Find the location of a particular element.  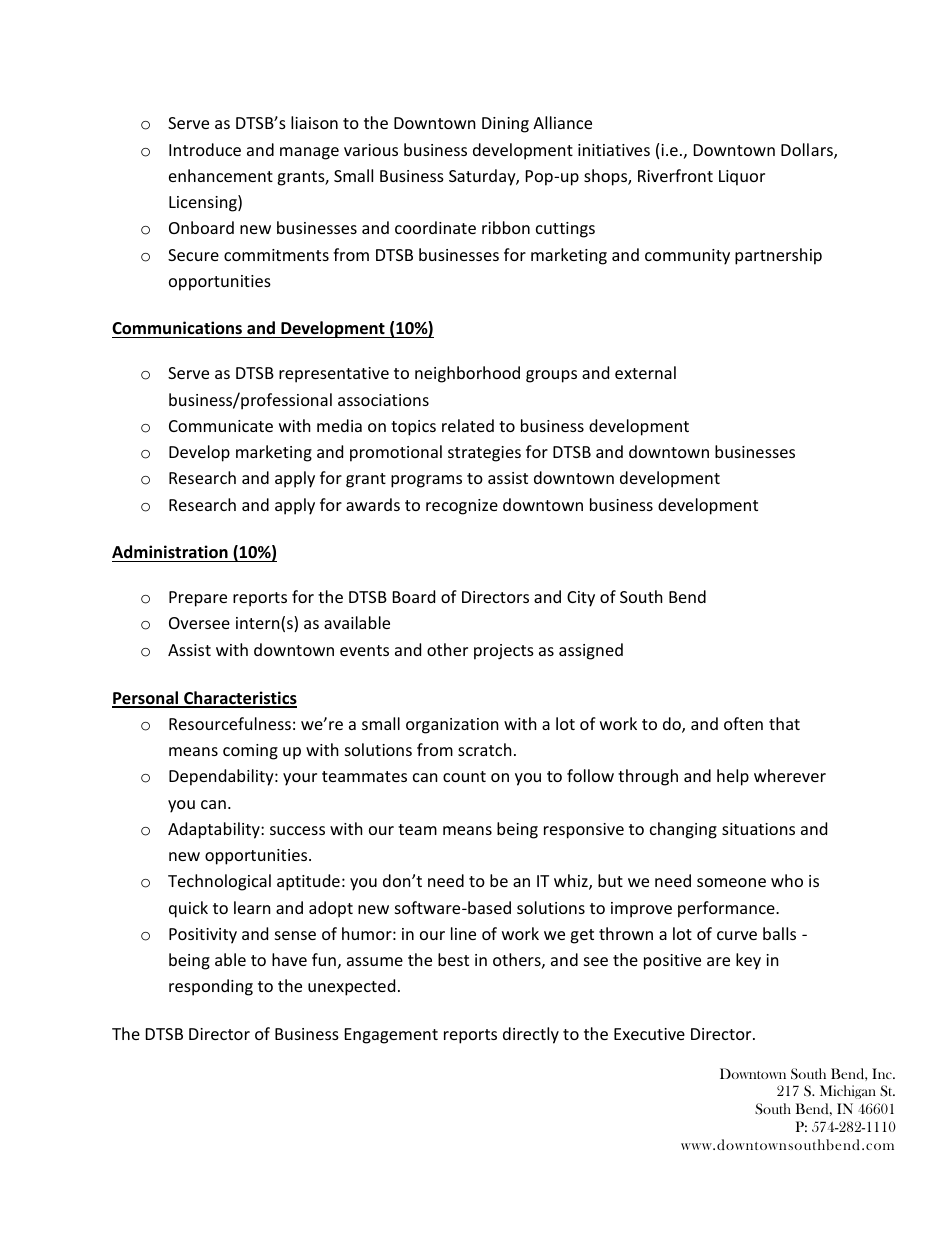

Adaptability is located at coordinates (215, 830).
